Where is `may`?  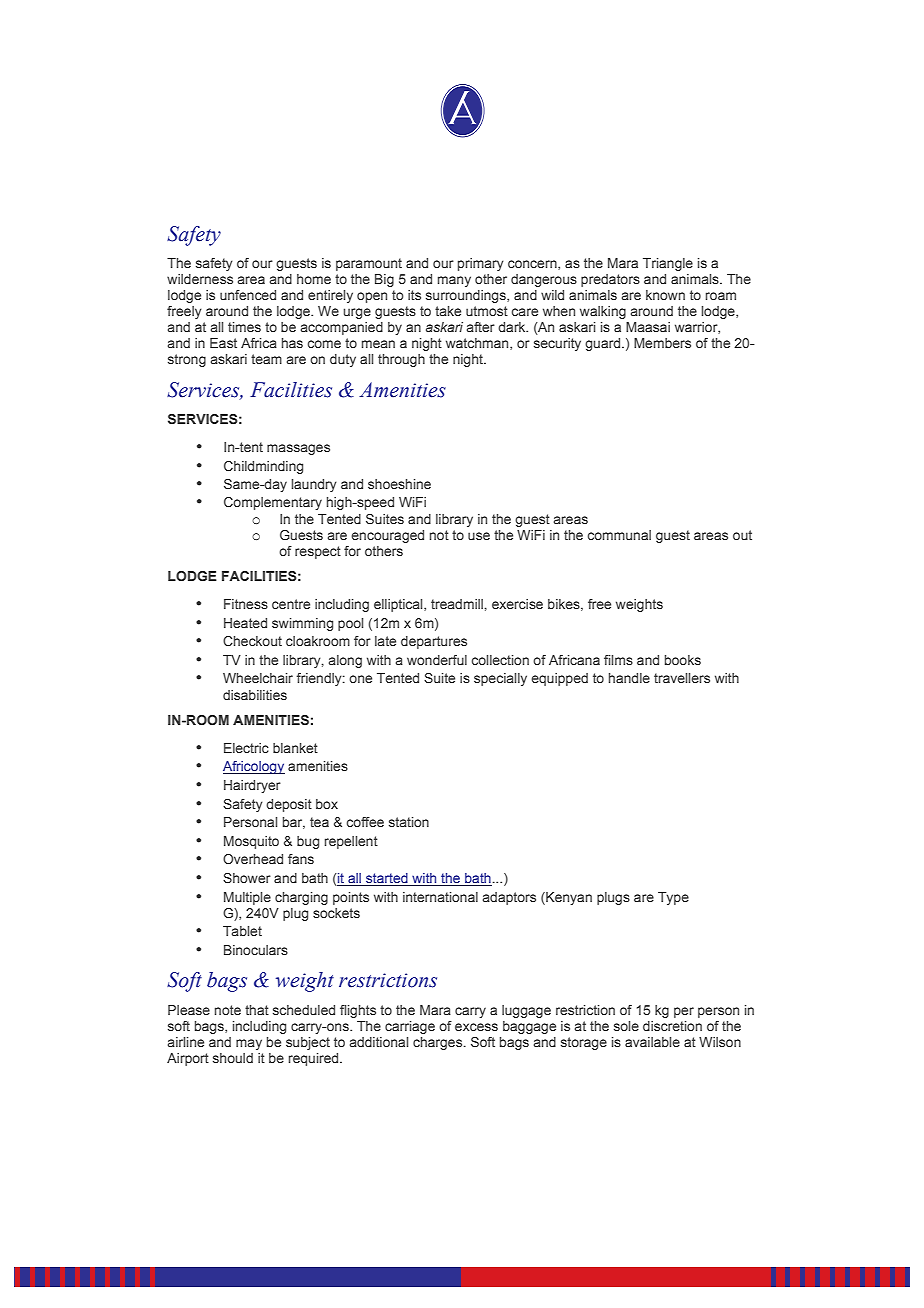 may is located at coordinates (249, 1044).
